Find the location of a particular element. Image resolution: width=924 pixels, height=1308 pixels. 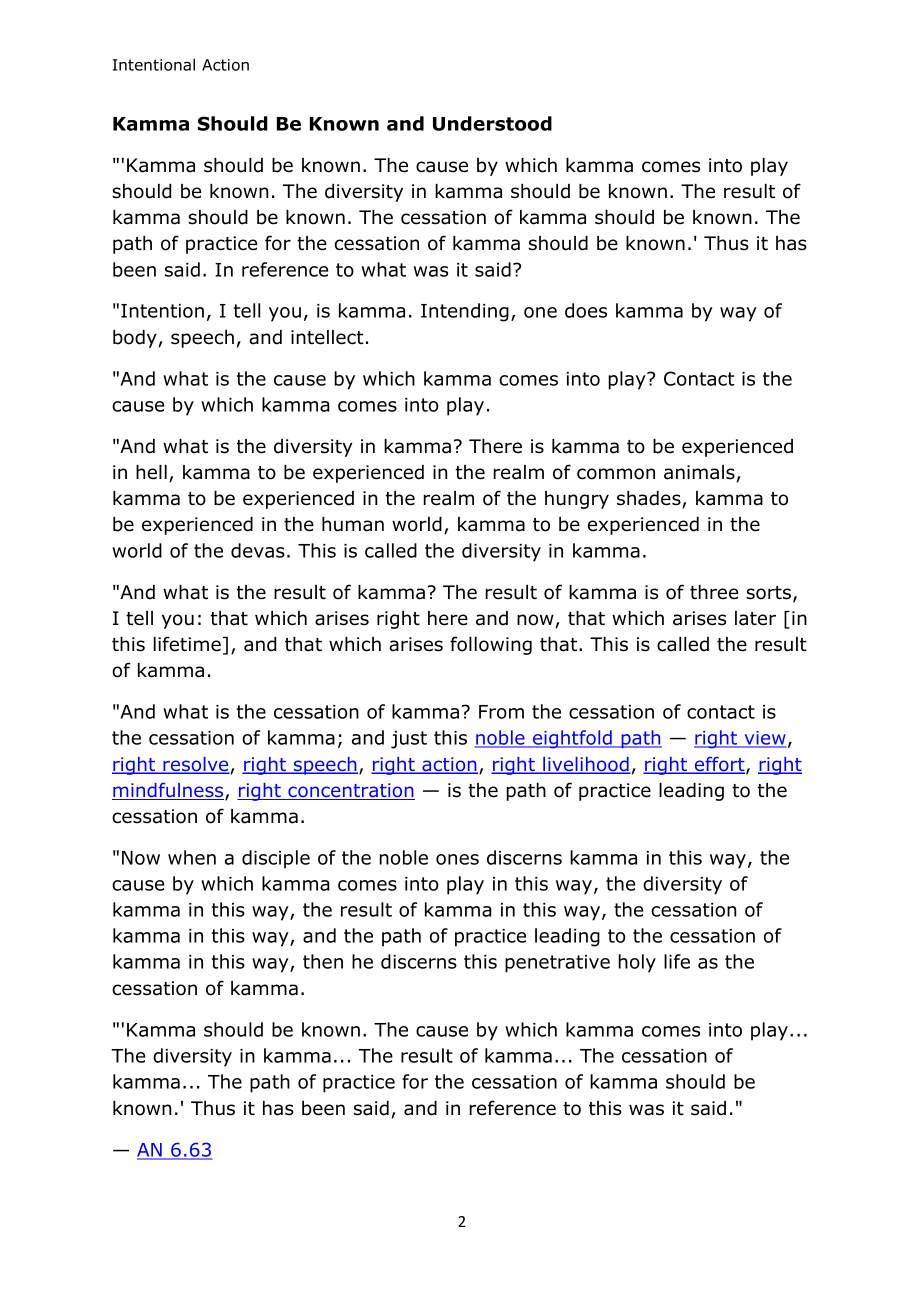

animals is located at coordinates (699, 472).
